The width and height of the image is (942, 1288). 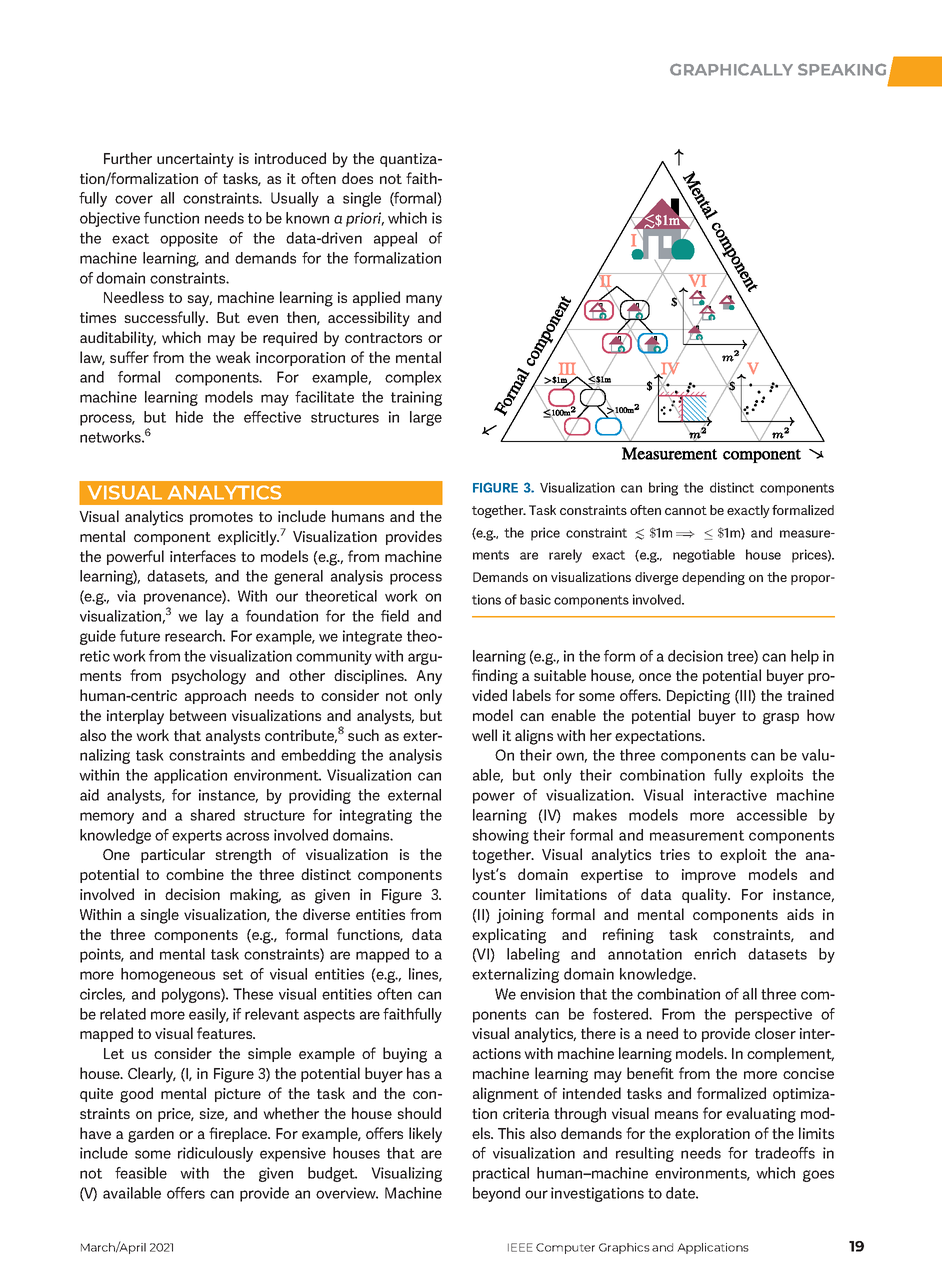 What do you see at coordinates (195, 160) in the image?
I see `uncertainty` at bounding box center [195, 160].
